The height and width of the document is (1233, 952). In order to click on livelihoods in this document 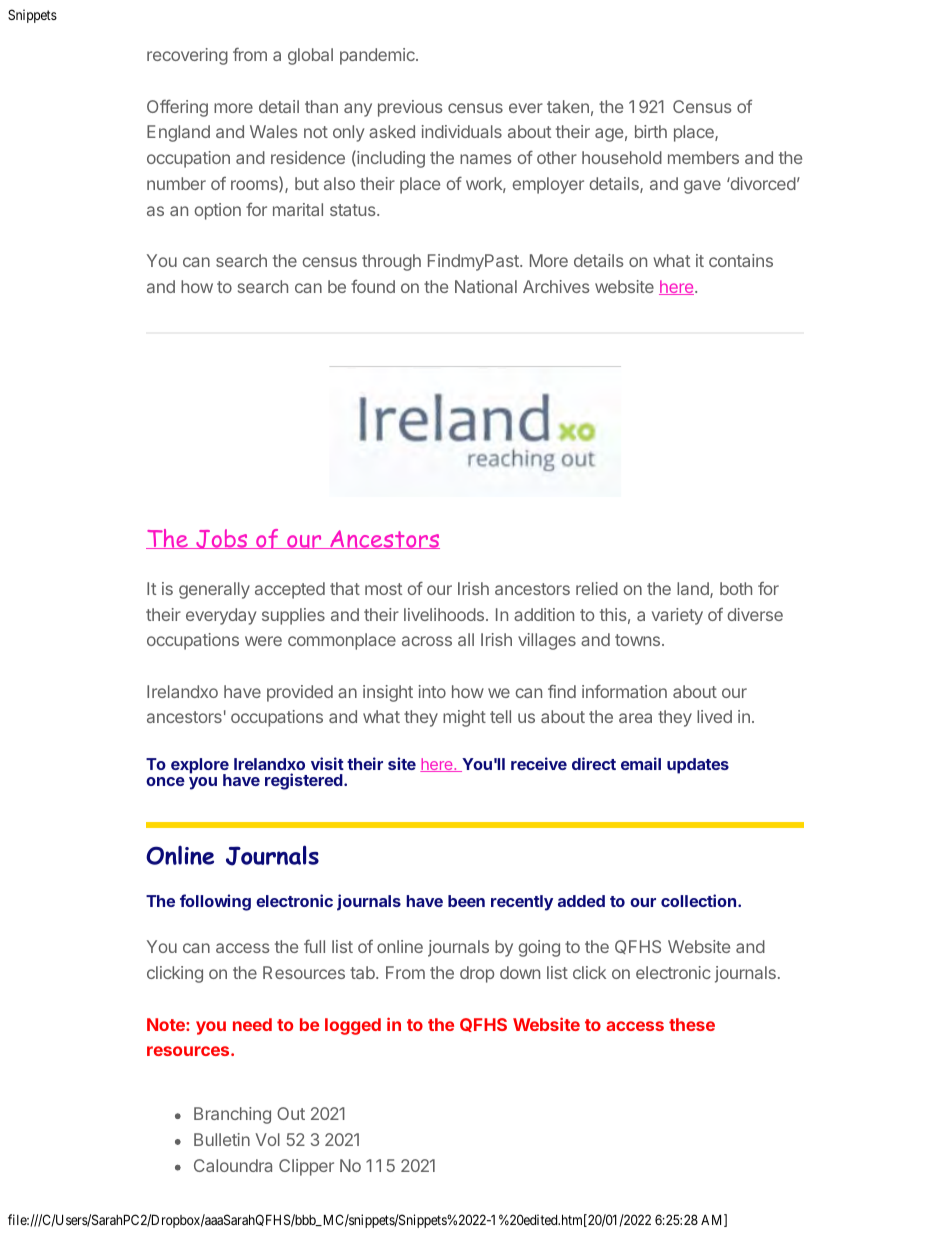, I will do `click(445, 614)`.
